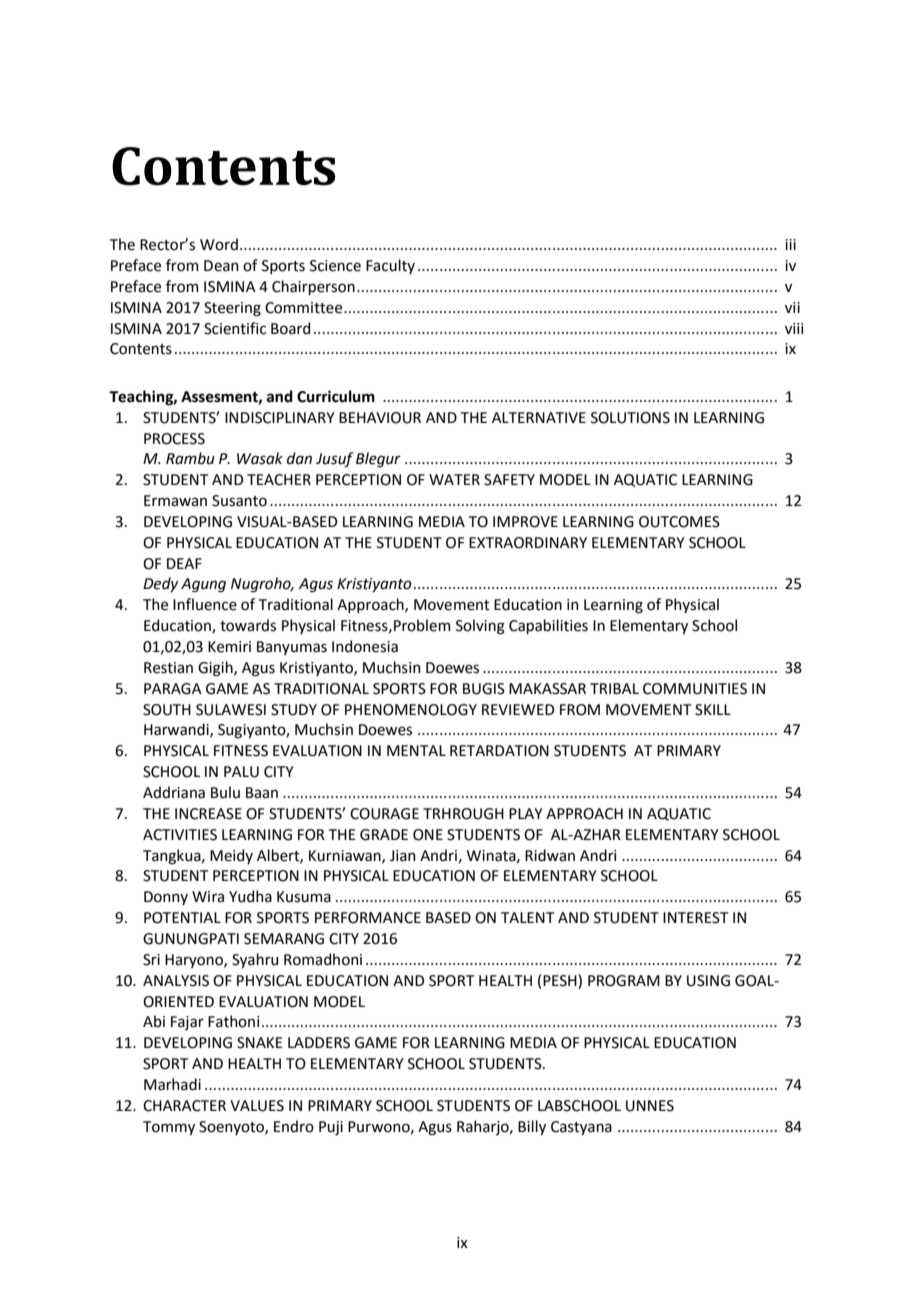 This image has width=924, height=1307. I want to click on REVIEWED, so click(518, 709).
